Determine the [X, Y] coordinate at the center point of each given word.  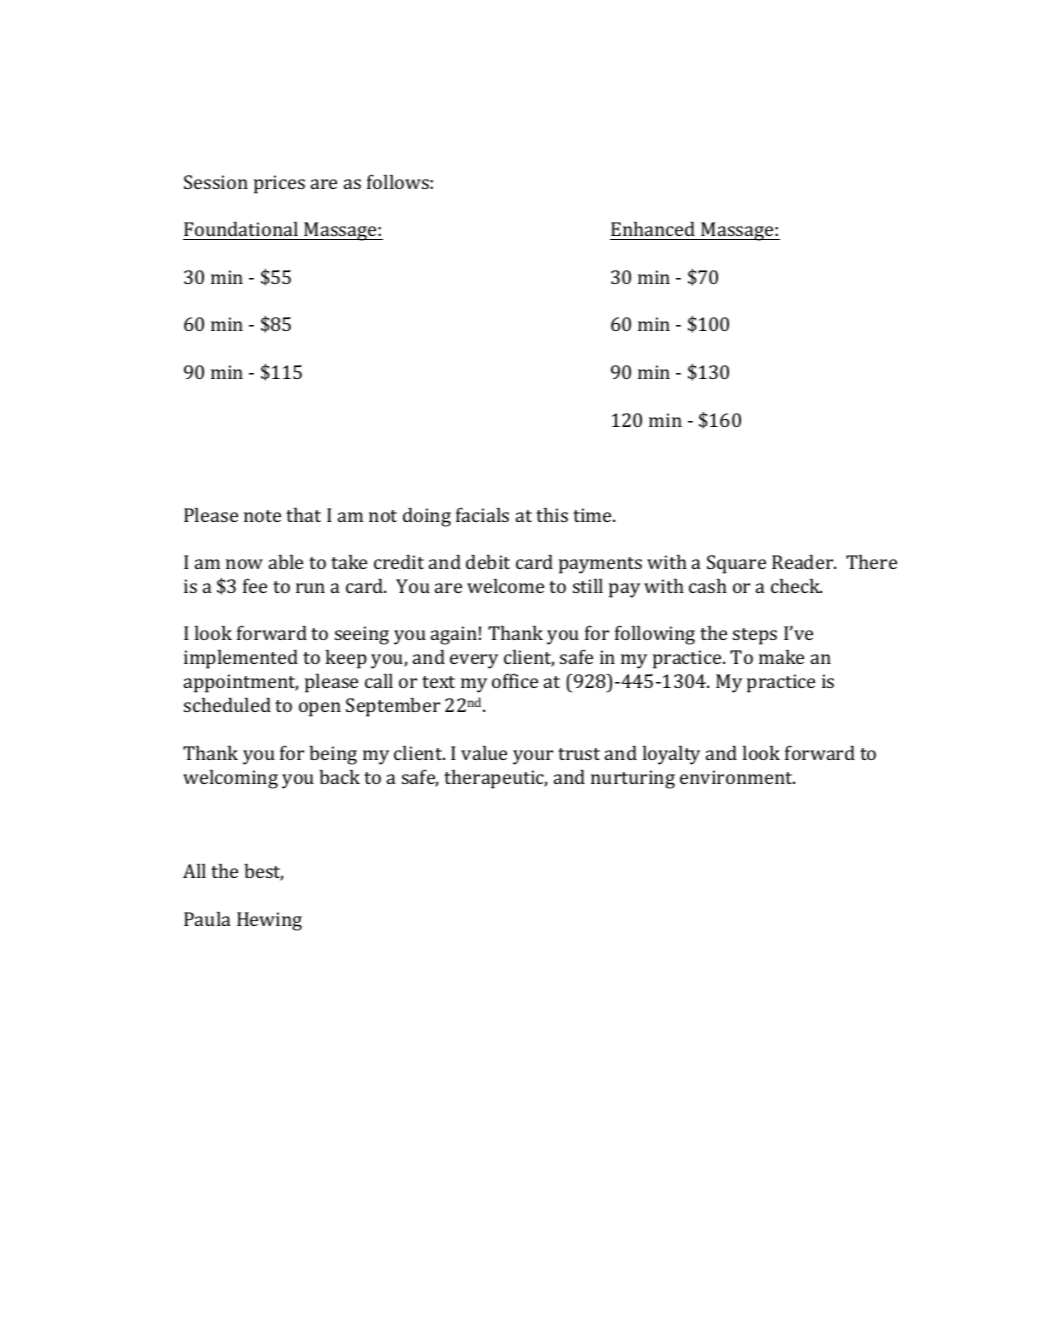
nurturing [633, 779]
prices [279, 184]
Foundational [241, 229]
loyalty [671, 755]
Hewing [269, 921]
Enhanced [653, 229]
